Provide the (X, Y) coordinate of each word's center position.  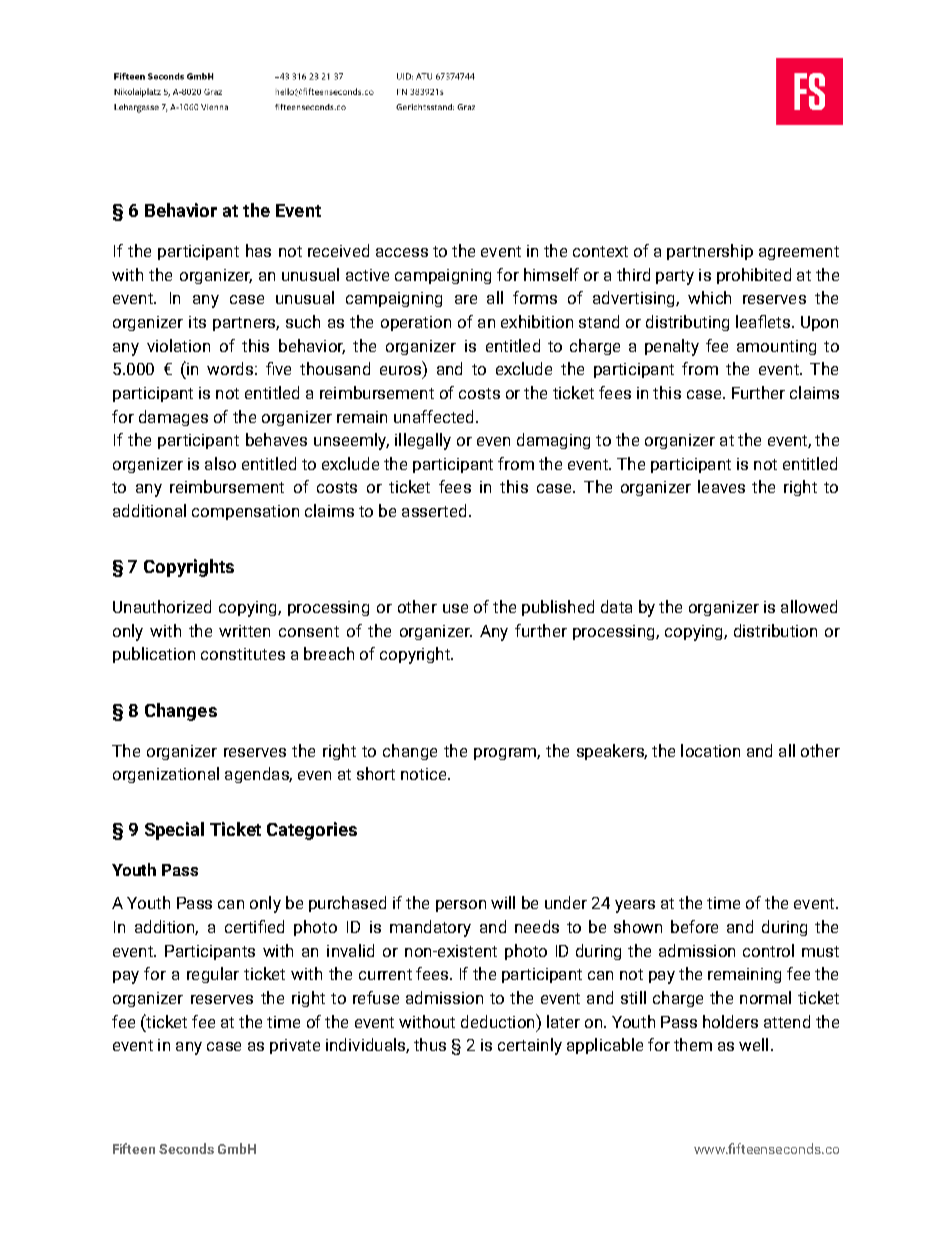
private (295, 1046)
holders (730, 1021)
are (466, 299)
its (197, 322)
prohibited (754, 276)
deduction (499, 1021)
